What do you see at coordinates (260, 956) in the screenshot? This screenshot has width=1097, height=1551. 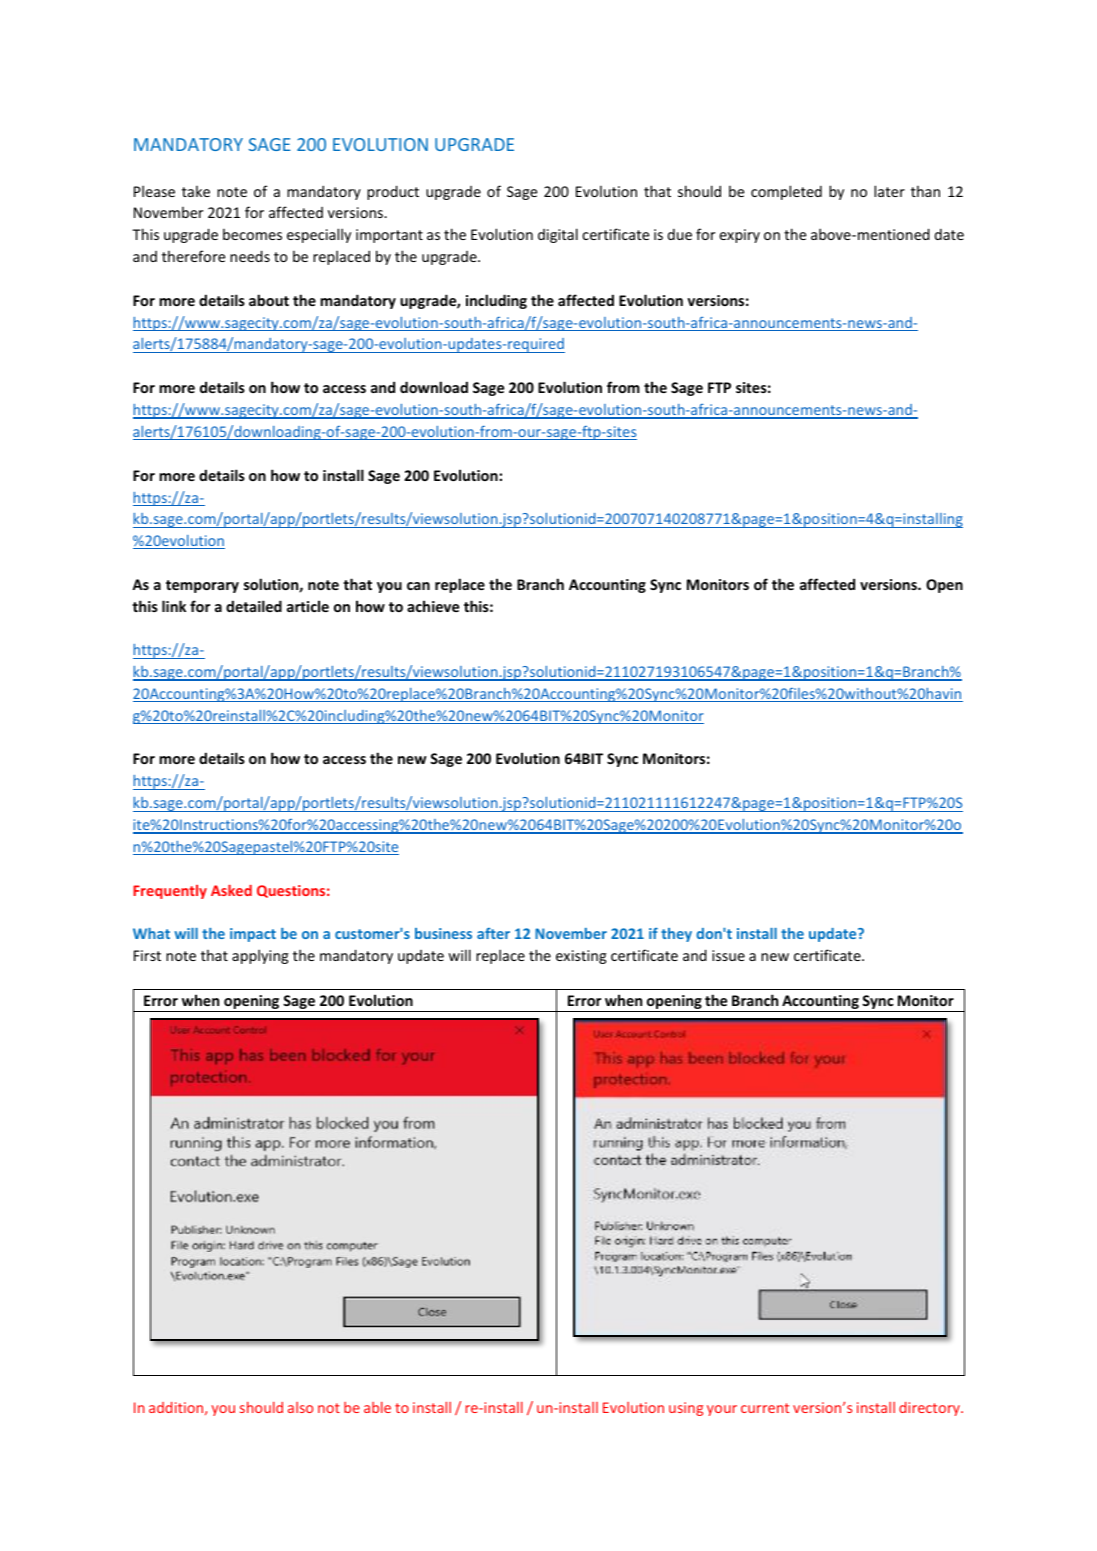 I see `applying` at bounding box center [260, 956].
